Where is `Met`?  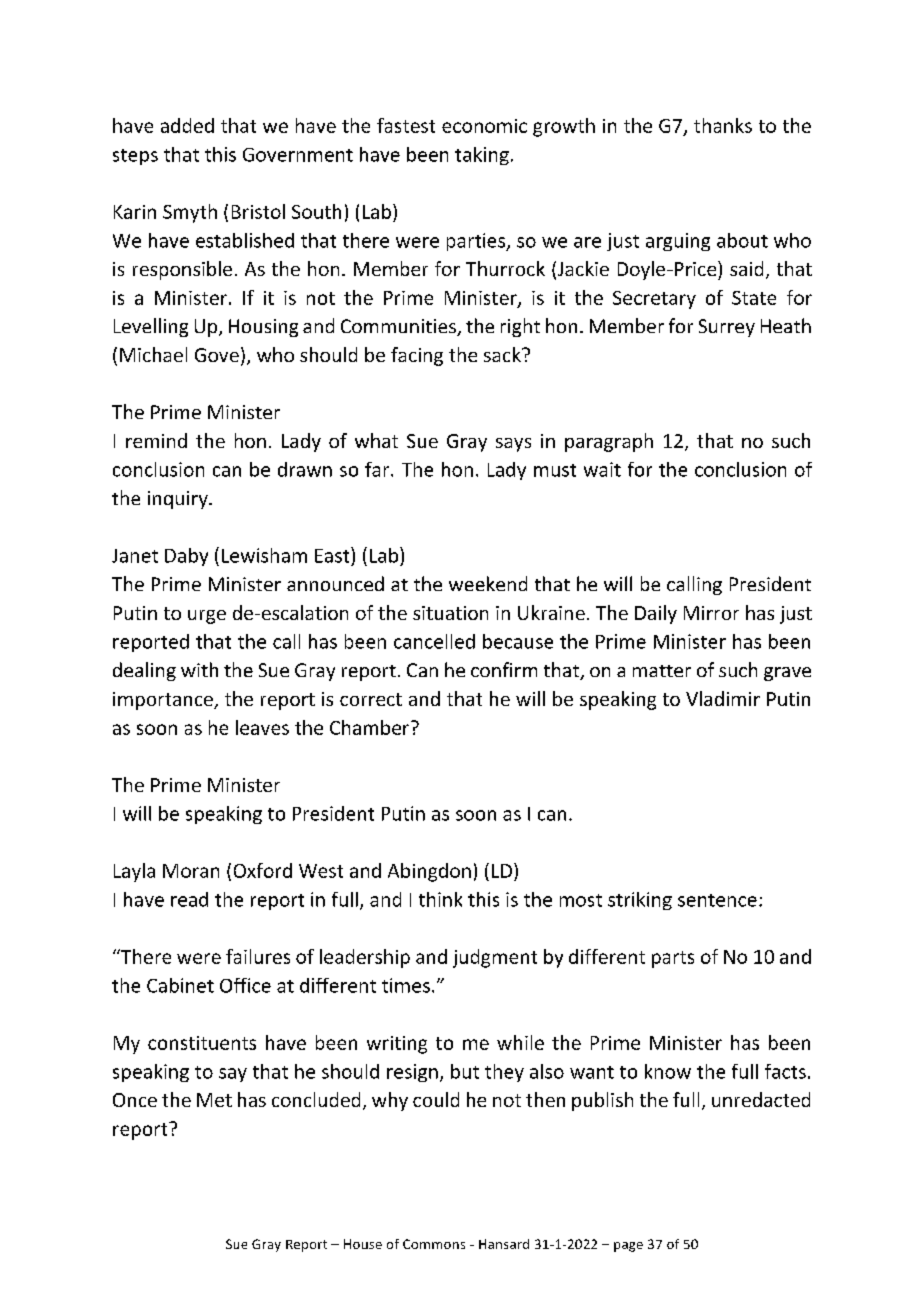 Met is located at coordinates (214, 1100).
